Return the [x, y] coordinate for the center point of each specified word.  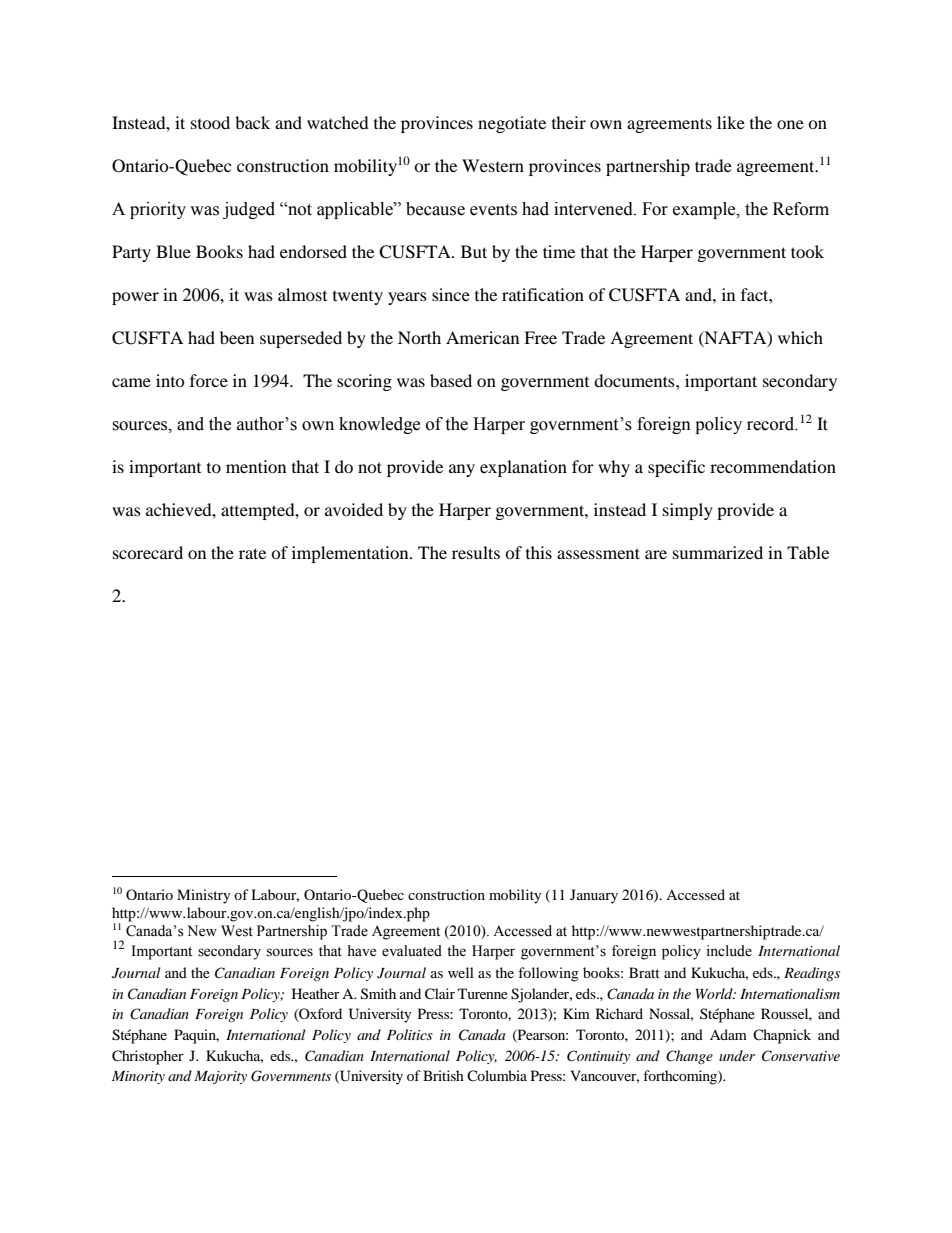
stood [210, 122]
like [731, 122]
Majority [220, 1077]
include [729, 951]
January [594, 896]
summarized [718, 552]
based [451, 380]
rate [252, 553]
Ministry [204, 896]
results [476, 552]
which [800, 337]
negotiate [512, 124]
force [209, 380]
